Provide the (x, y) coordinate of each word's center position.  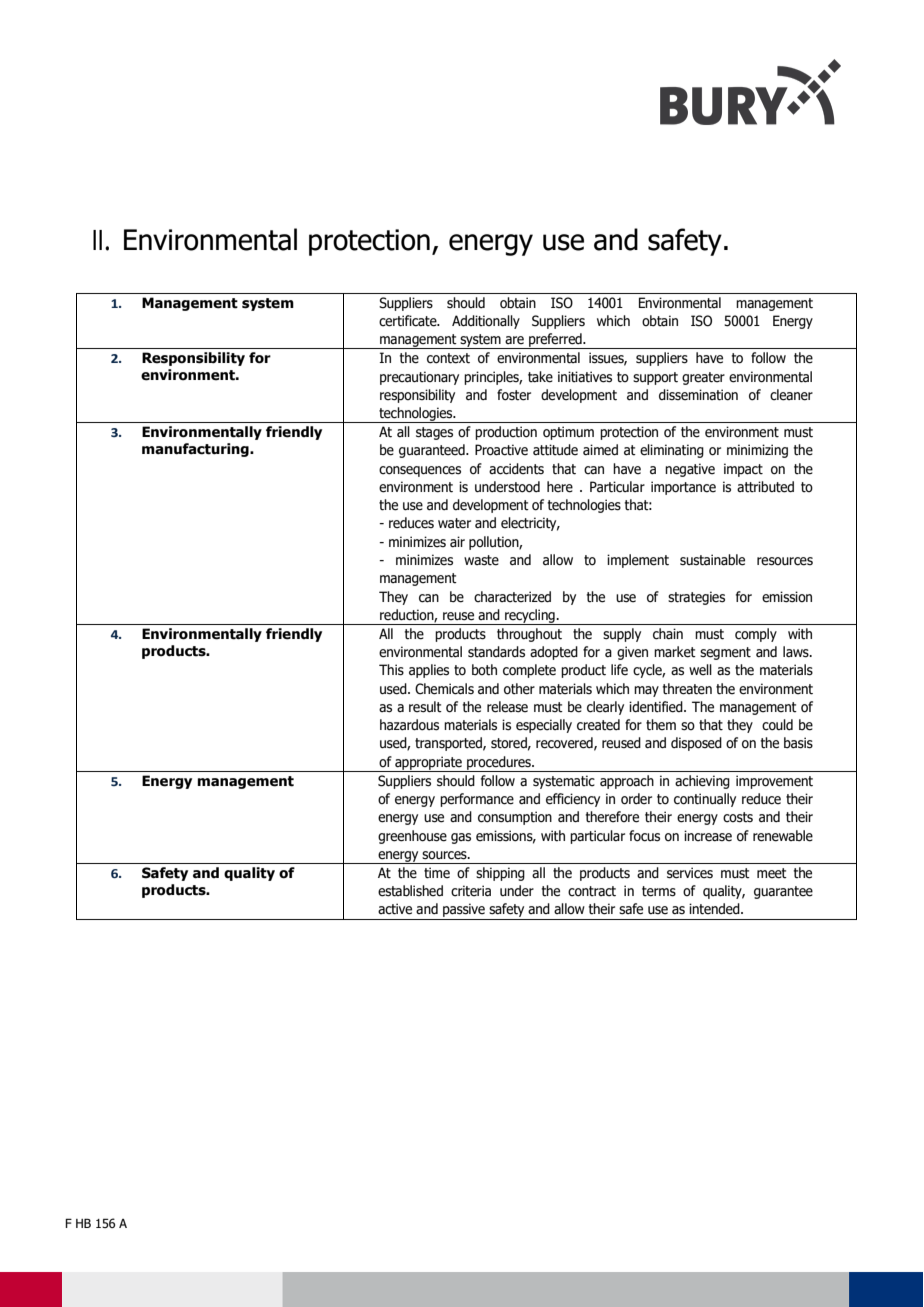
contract (592, 891)
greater (703, 378)
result (425, 707)
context (448, 358)
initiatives (585, 377)
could (777, 725)
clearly (605, 708)
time (437, 873)
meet (772, 873)
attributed (765, 487)
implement (638, 561)
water (454, 523)
